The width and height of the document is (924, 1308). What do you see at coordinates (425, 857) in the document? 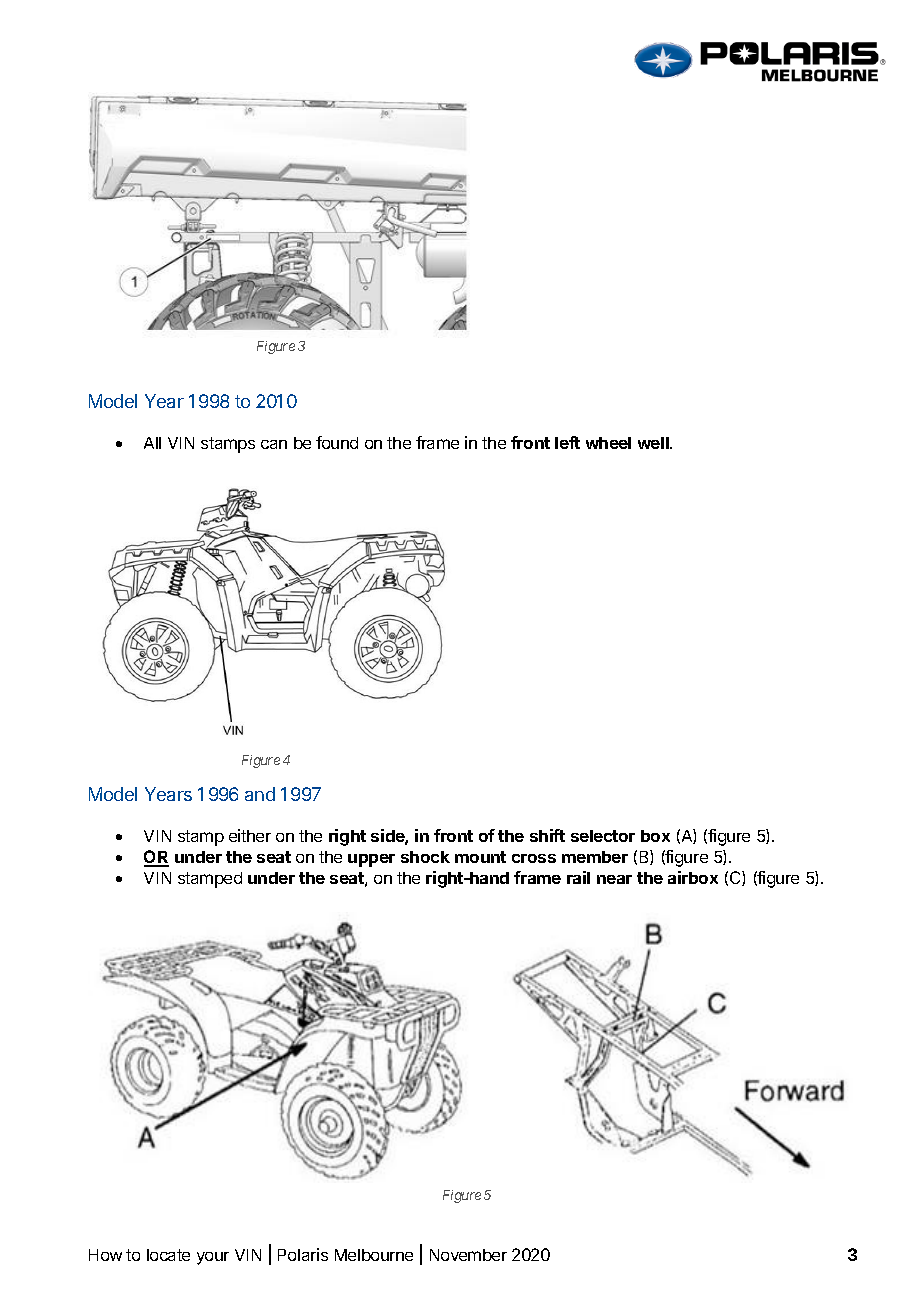
I see `shock` at bounding box center [425, 857].
